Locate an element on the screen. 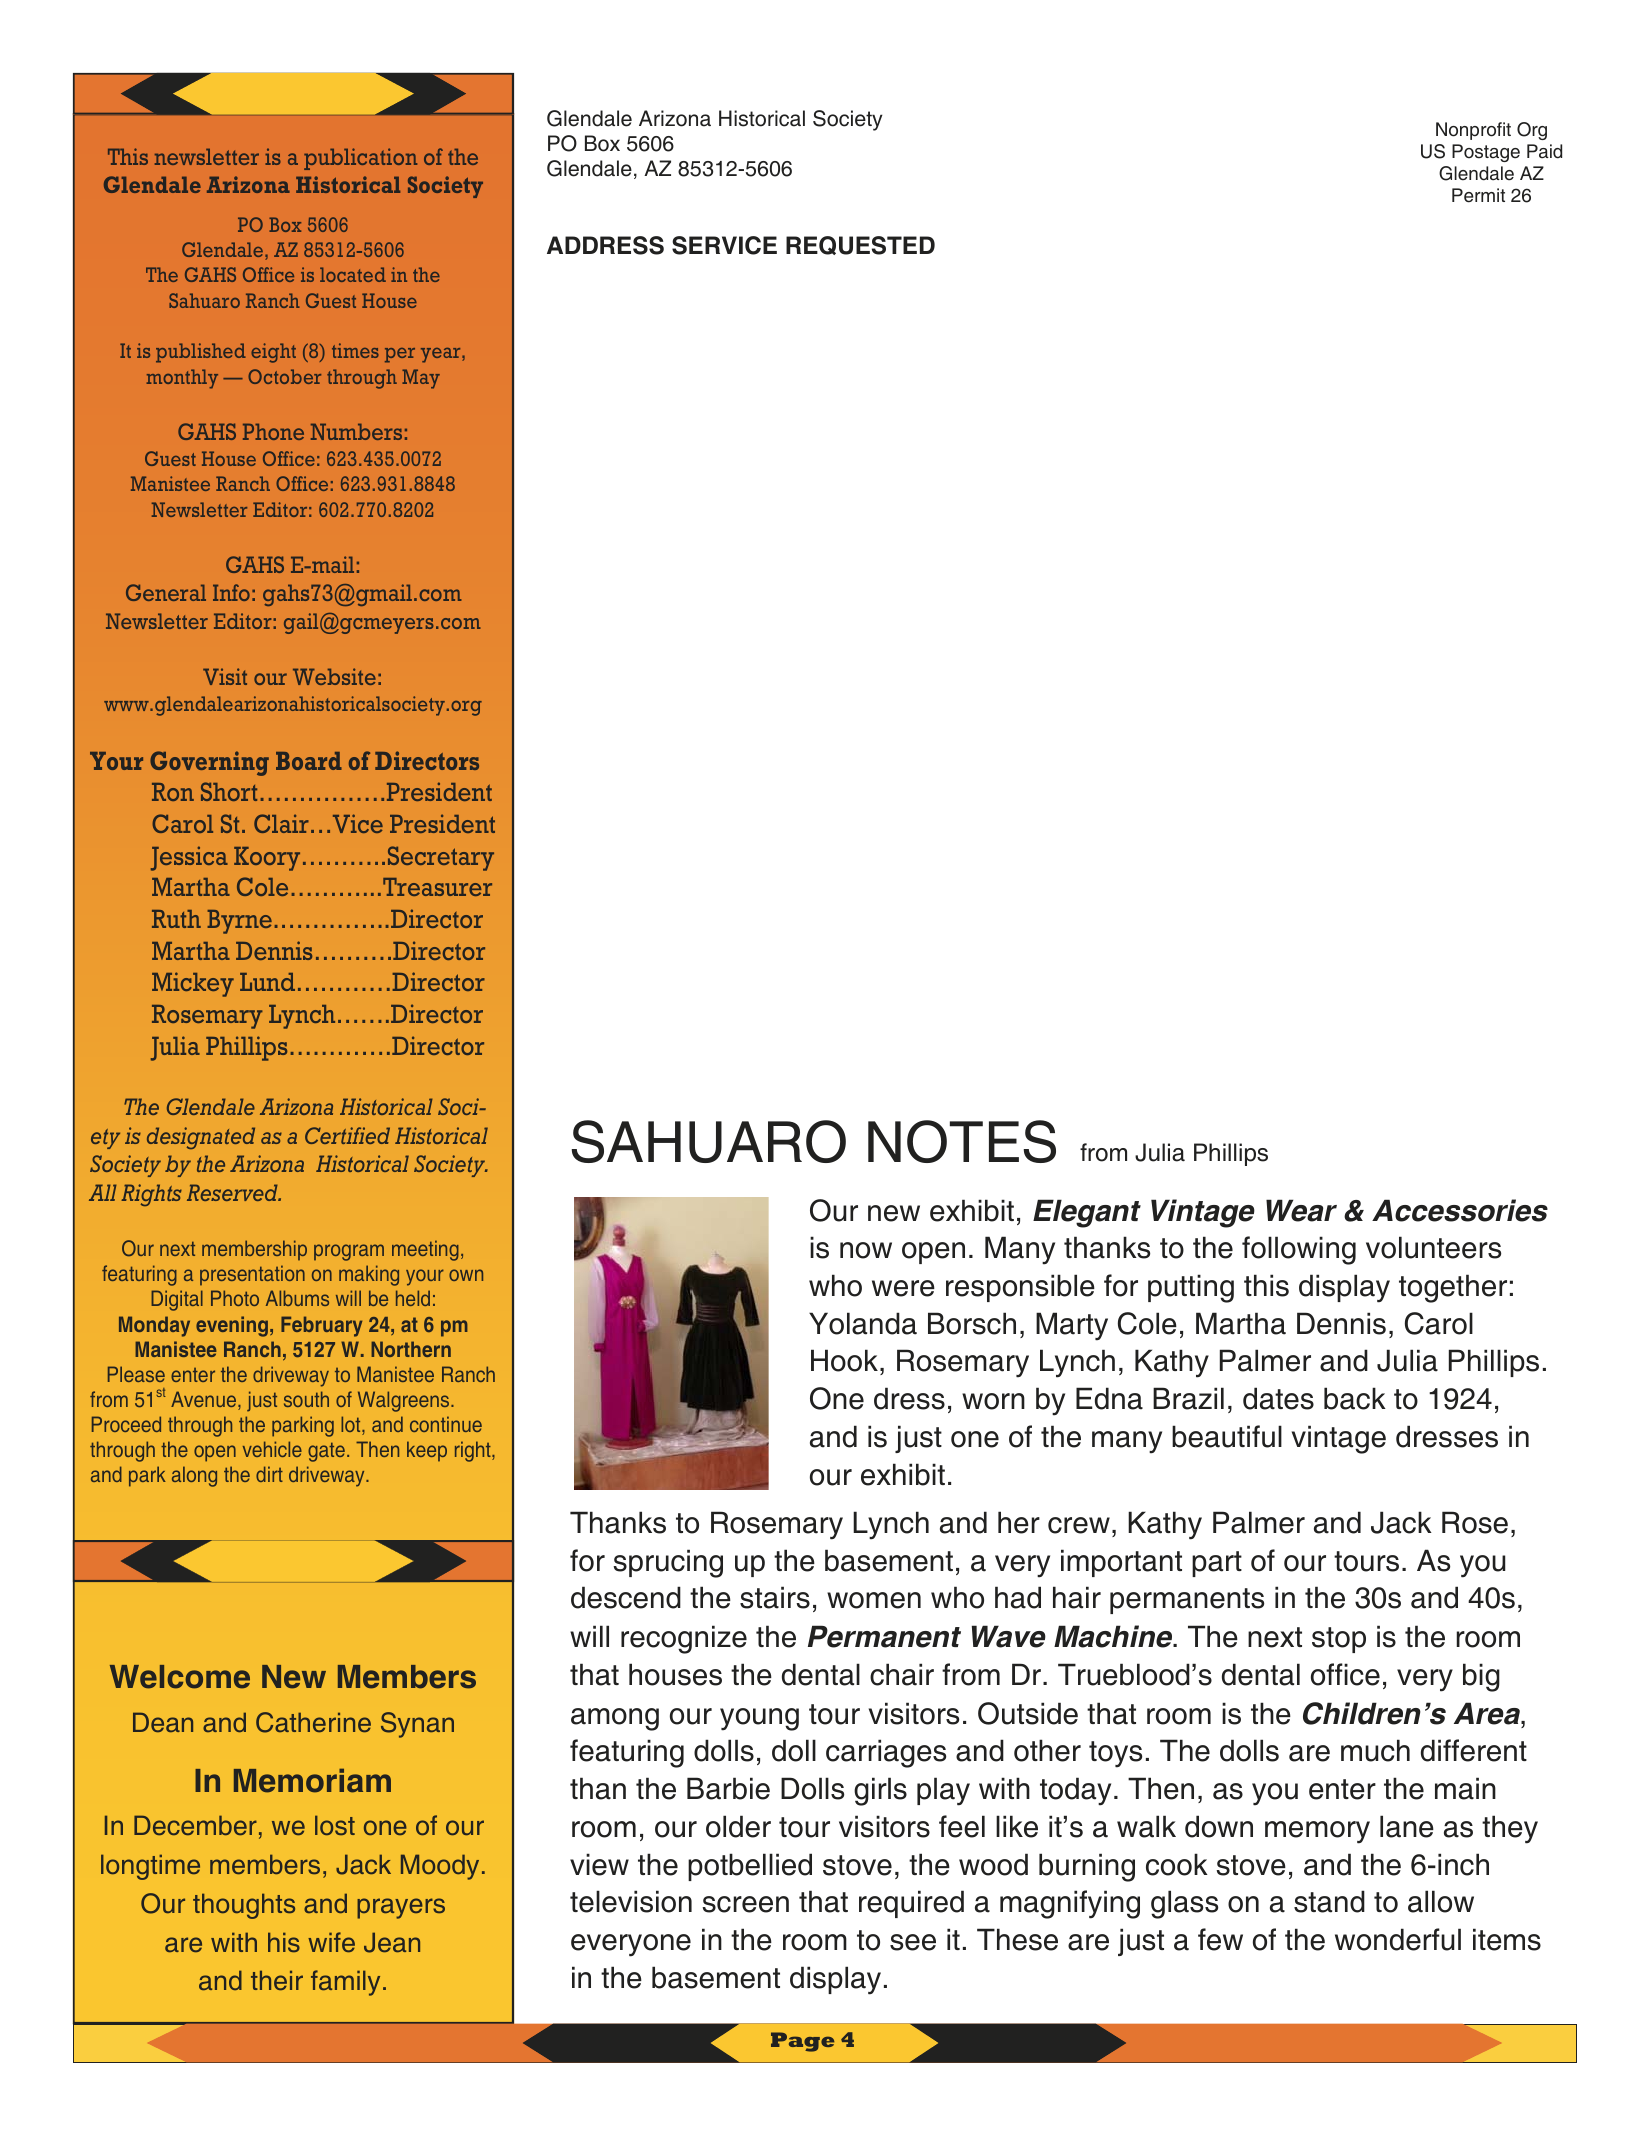  NOTES is located at coordinates (962, 1141).
